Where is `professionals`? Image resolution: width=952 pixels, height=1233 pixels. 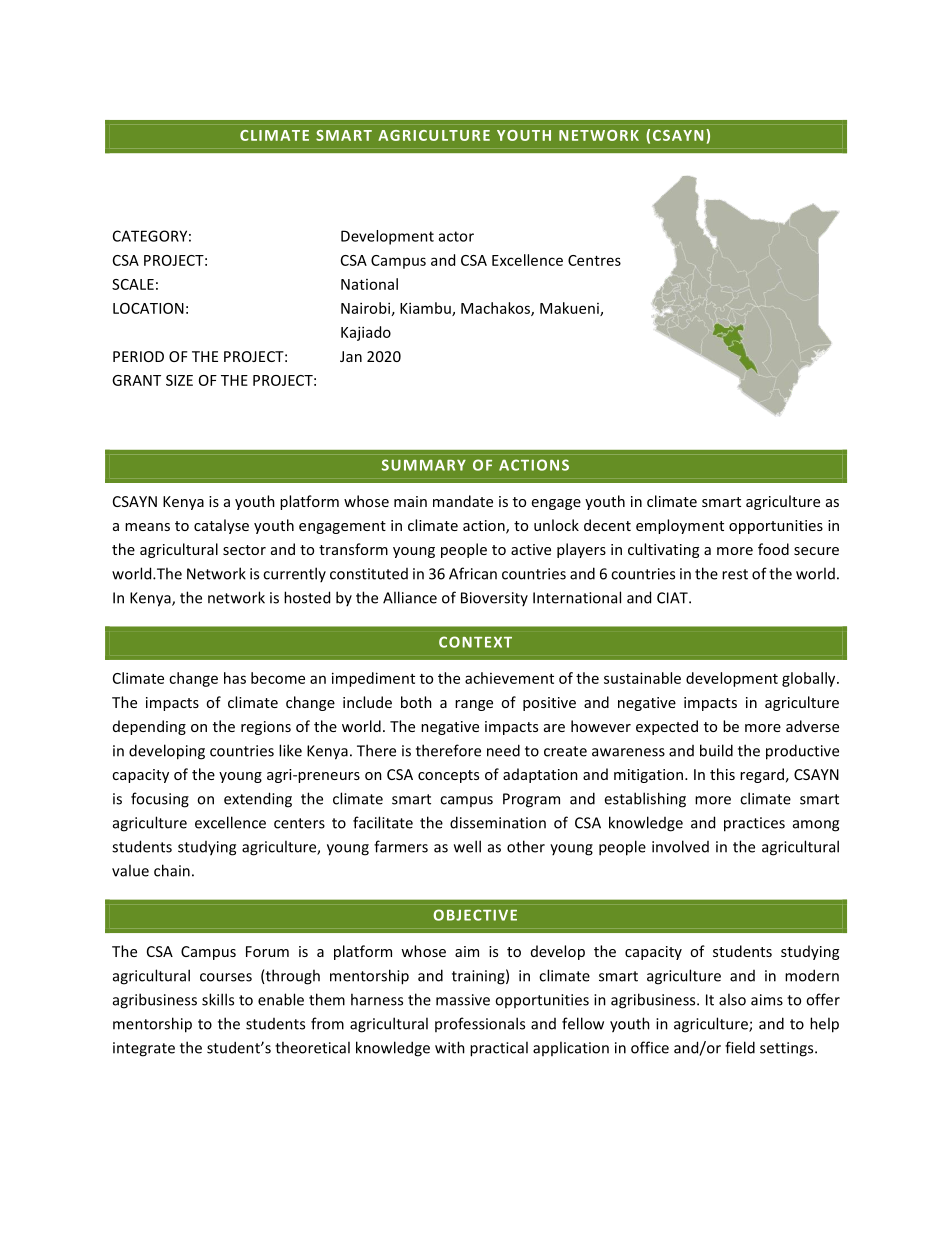 professionals is located at coordinates (480, 1024).
